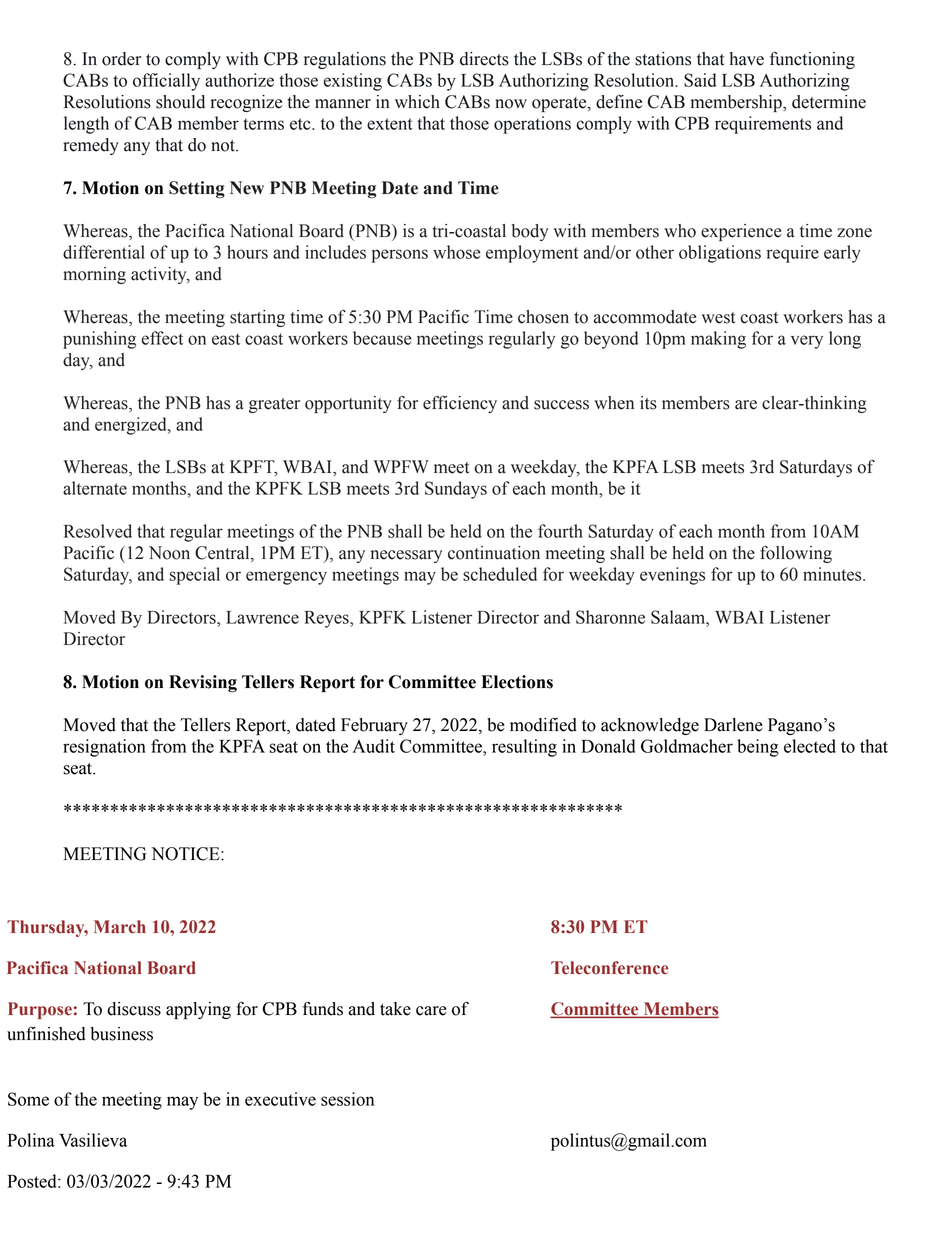 The width and height of the screenshot is (952, 1233). What do you see at coordinates (417, 102) in the screenshot?
I see `which` at bounding box center [417, 102].
